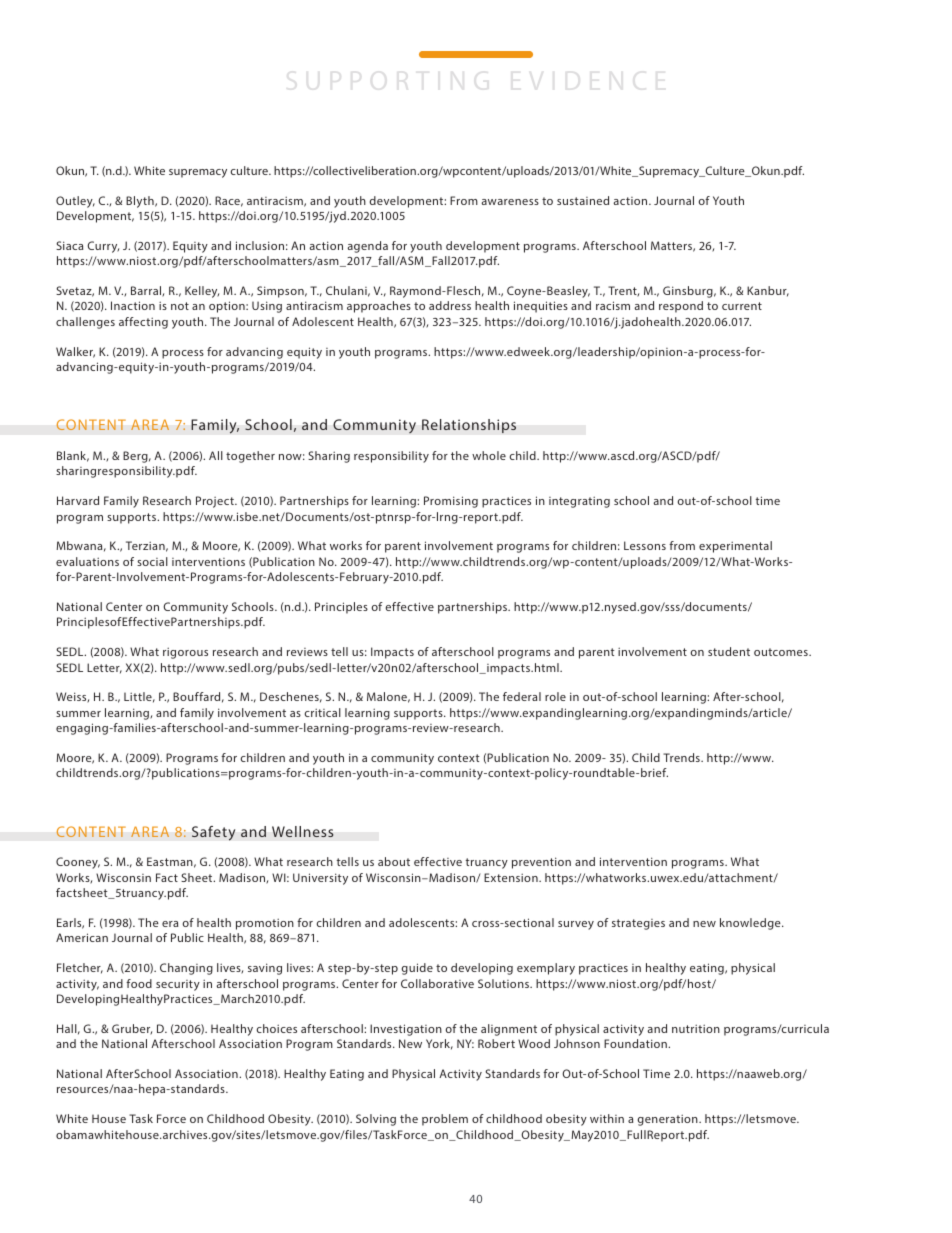 Image resolution: width=952 pixels, height=1233 pixels. Describe the element at coordinates (541, 863) in the screenshot. I see `prevention` at that location.
